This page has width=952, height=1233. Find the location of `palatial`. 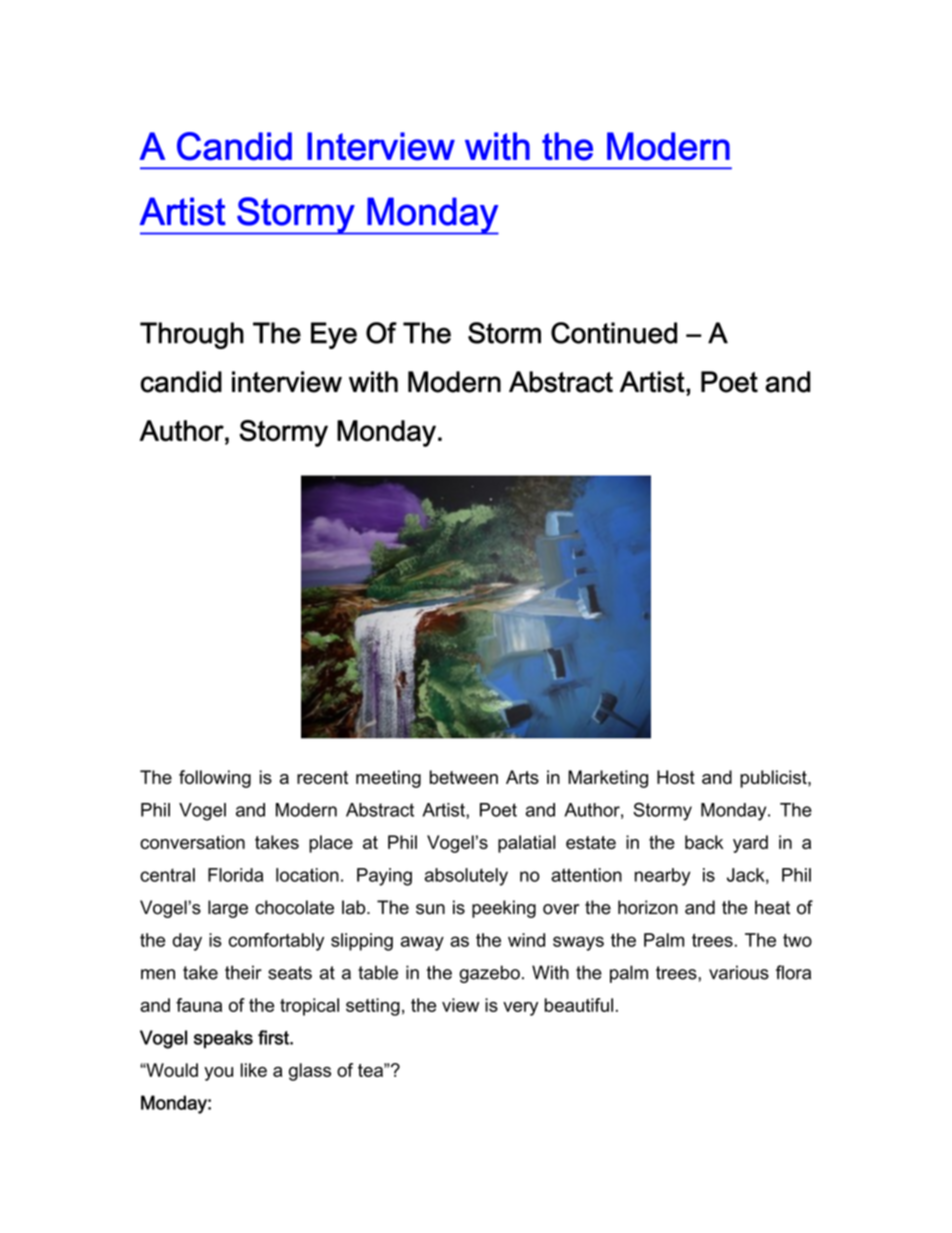

palatial is located at coordinates (526, 844).
